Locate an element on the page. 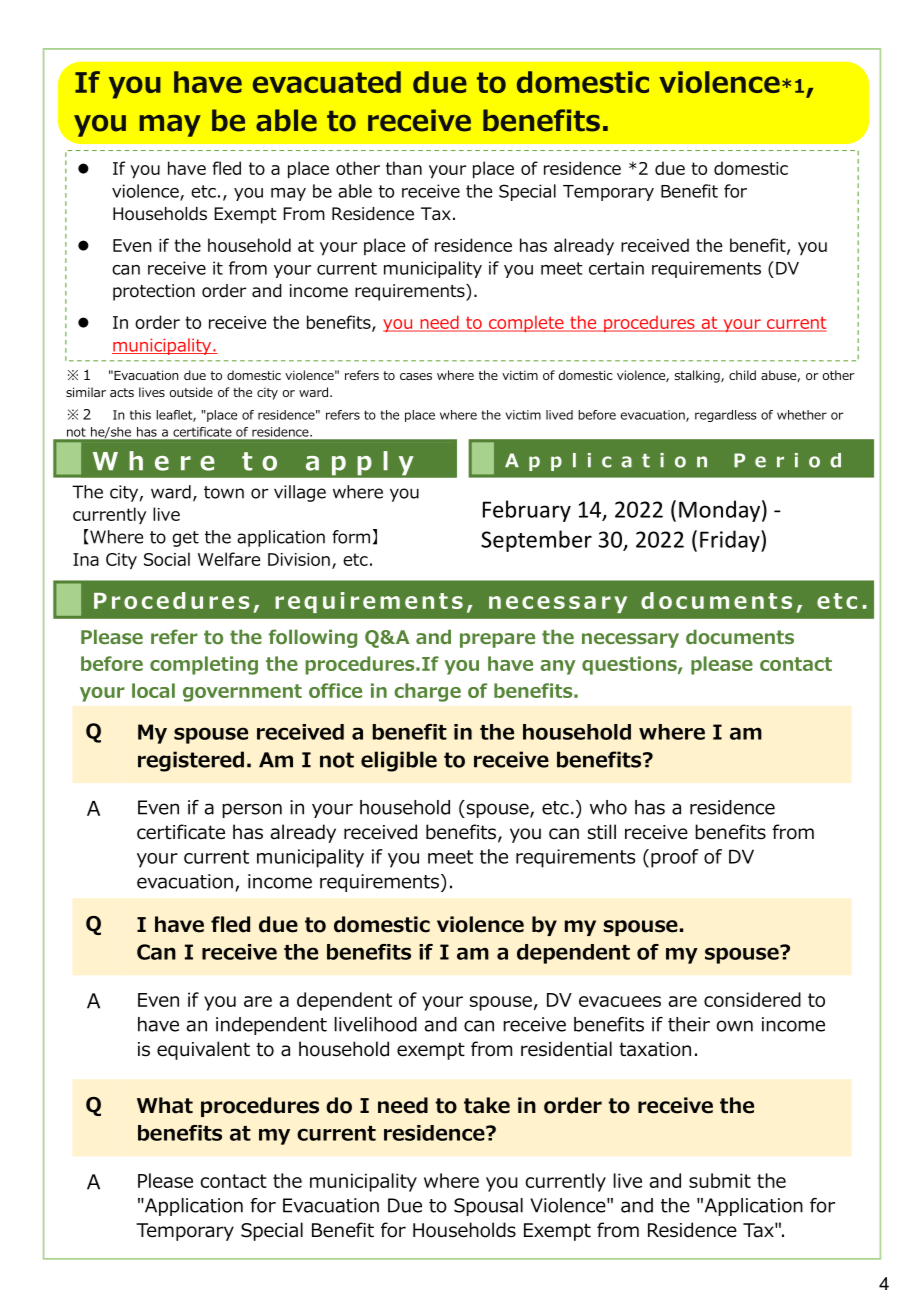 Image resolution: width=924 pixels, height=1308 pixels. completing is located at coordinates (204, 665).
